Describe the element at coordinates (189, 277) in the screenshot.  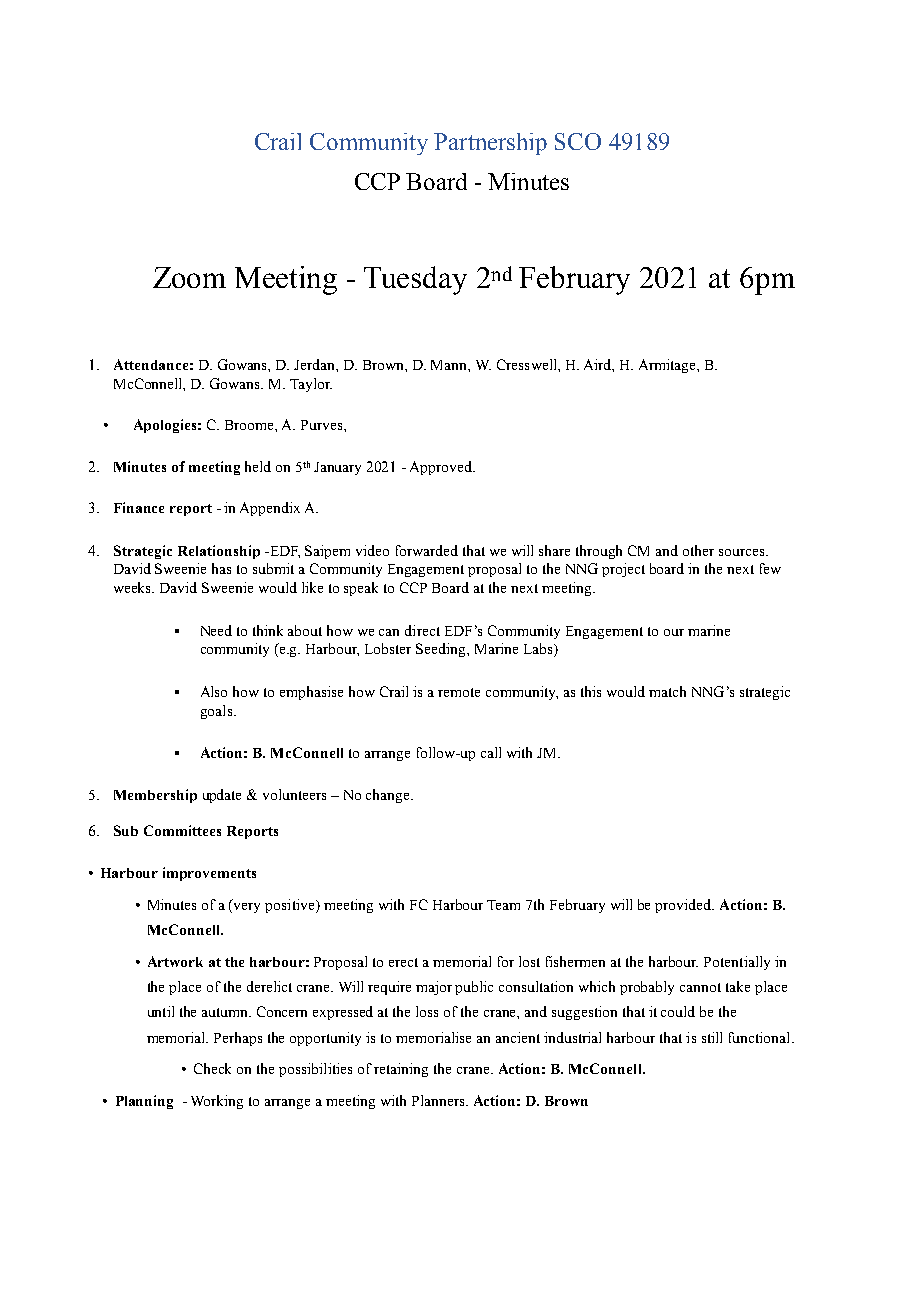
I see `Zoom` at that location.
